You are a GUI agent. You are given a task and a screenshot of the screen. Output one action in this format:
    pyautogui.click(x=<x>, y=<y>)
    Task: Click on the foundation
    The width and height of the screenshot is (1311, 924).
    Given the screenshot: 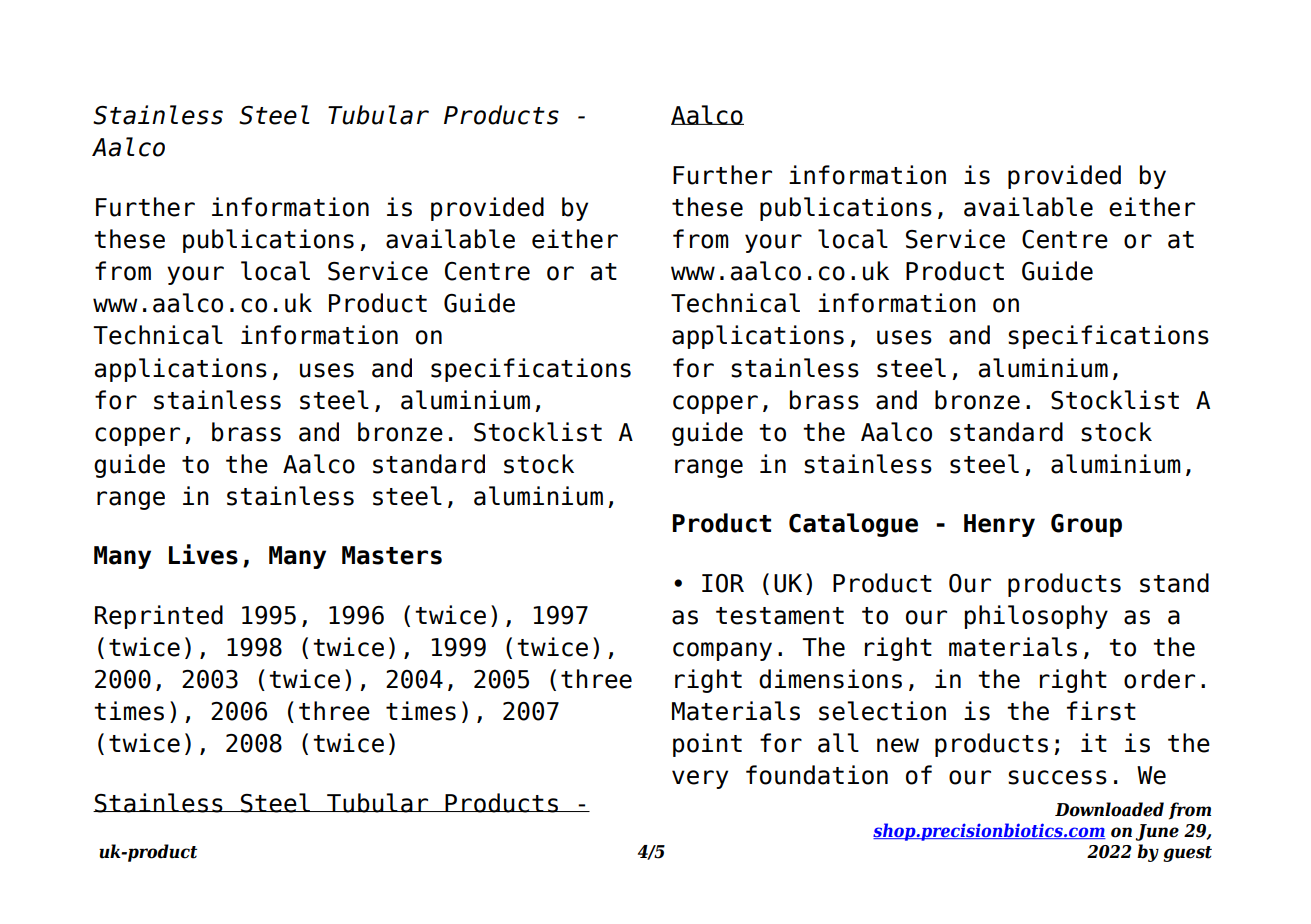 What is the action you would take?
    pyautogui.click(x=817, y=775)
